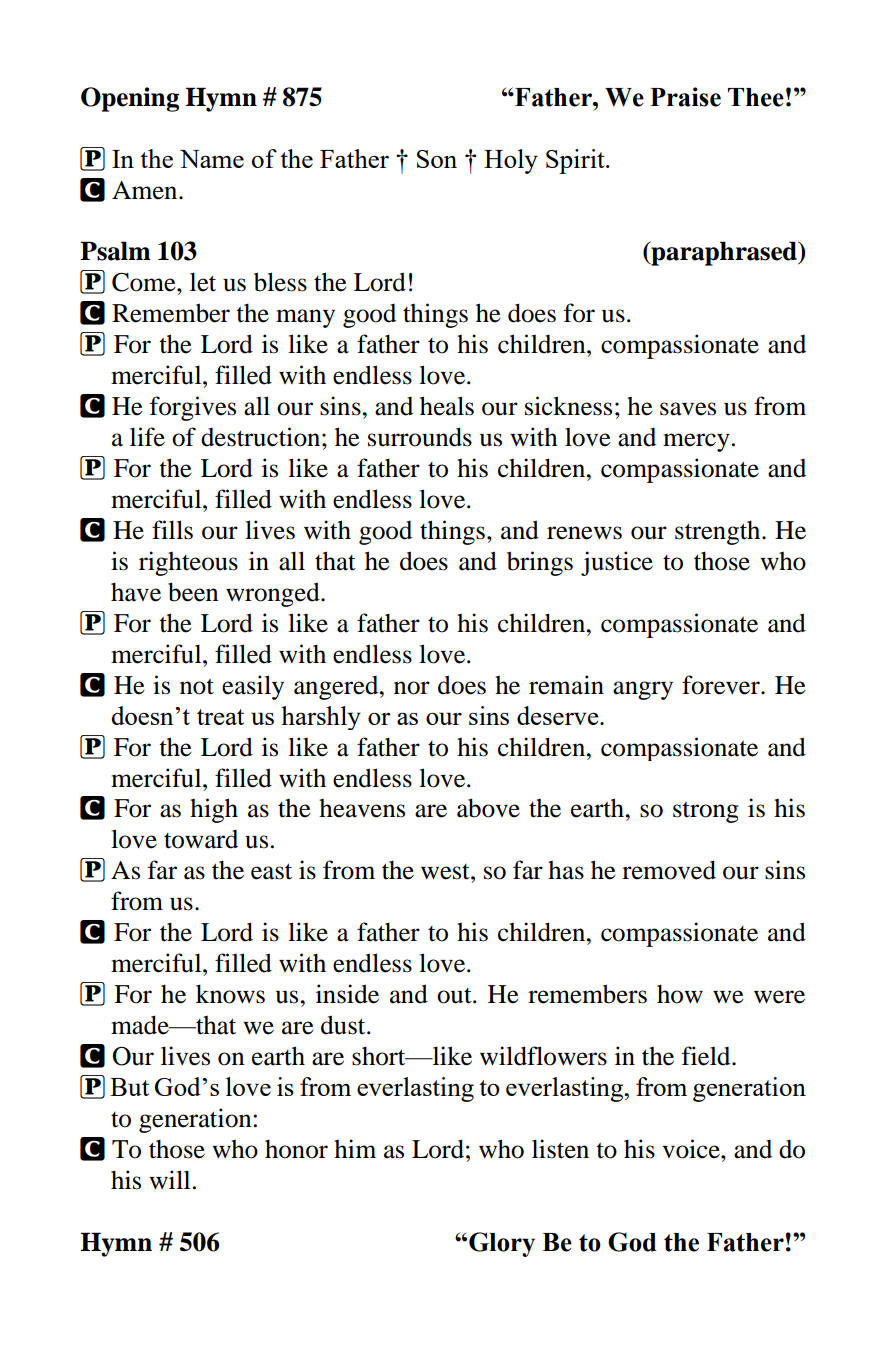 The image size is (887, 1372). What do you see at coordinates (437, 159) in the page?
I see `Son` at bounding box center [437, 159].
